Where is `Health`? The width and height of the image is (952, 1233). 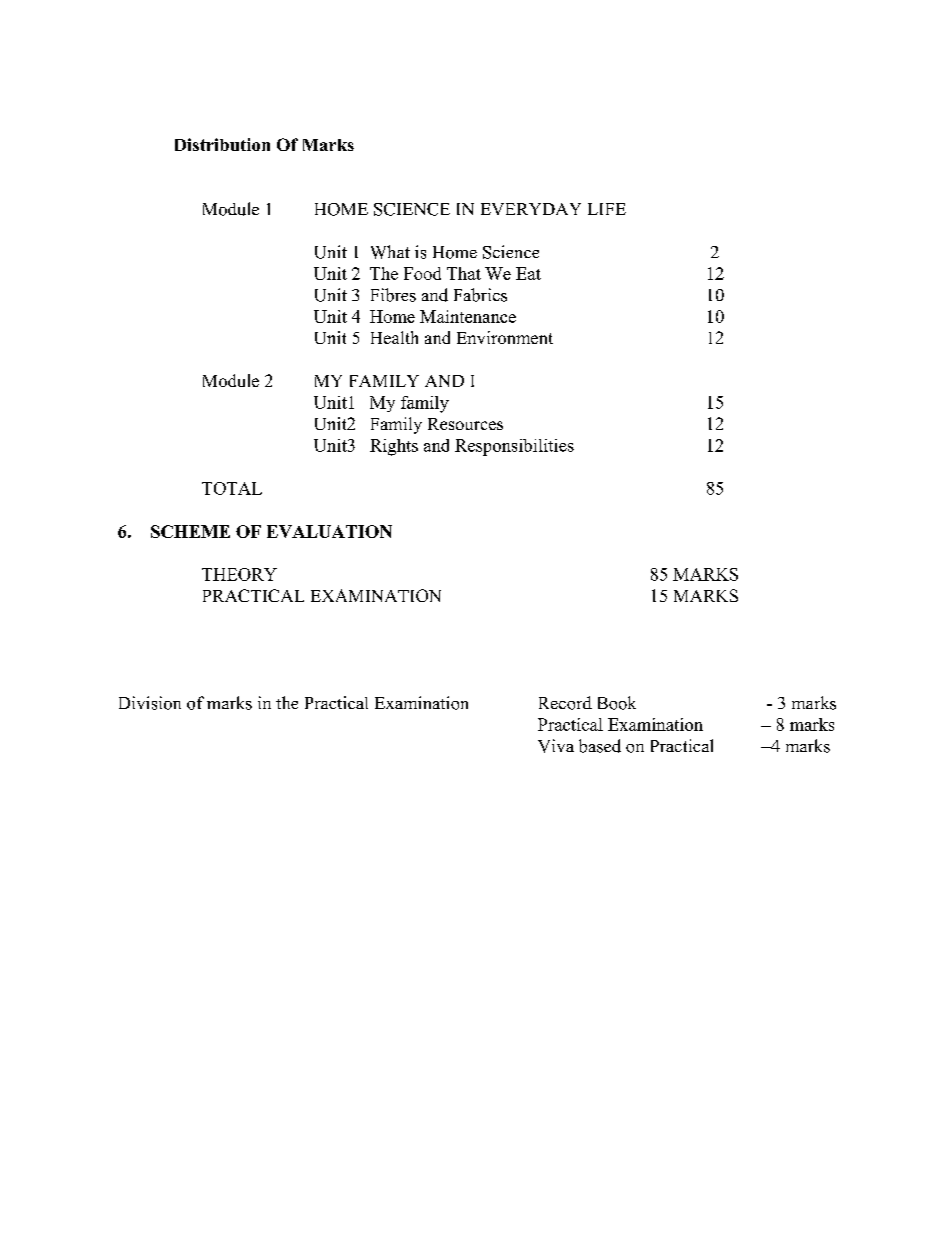 Health is located at coordinates (394, 337).
